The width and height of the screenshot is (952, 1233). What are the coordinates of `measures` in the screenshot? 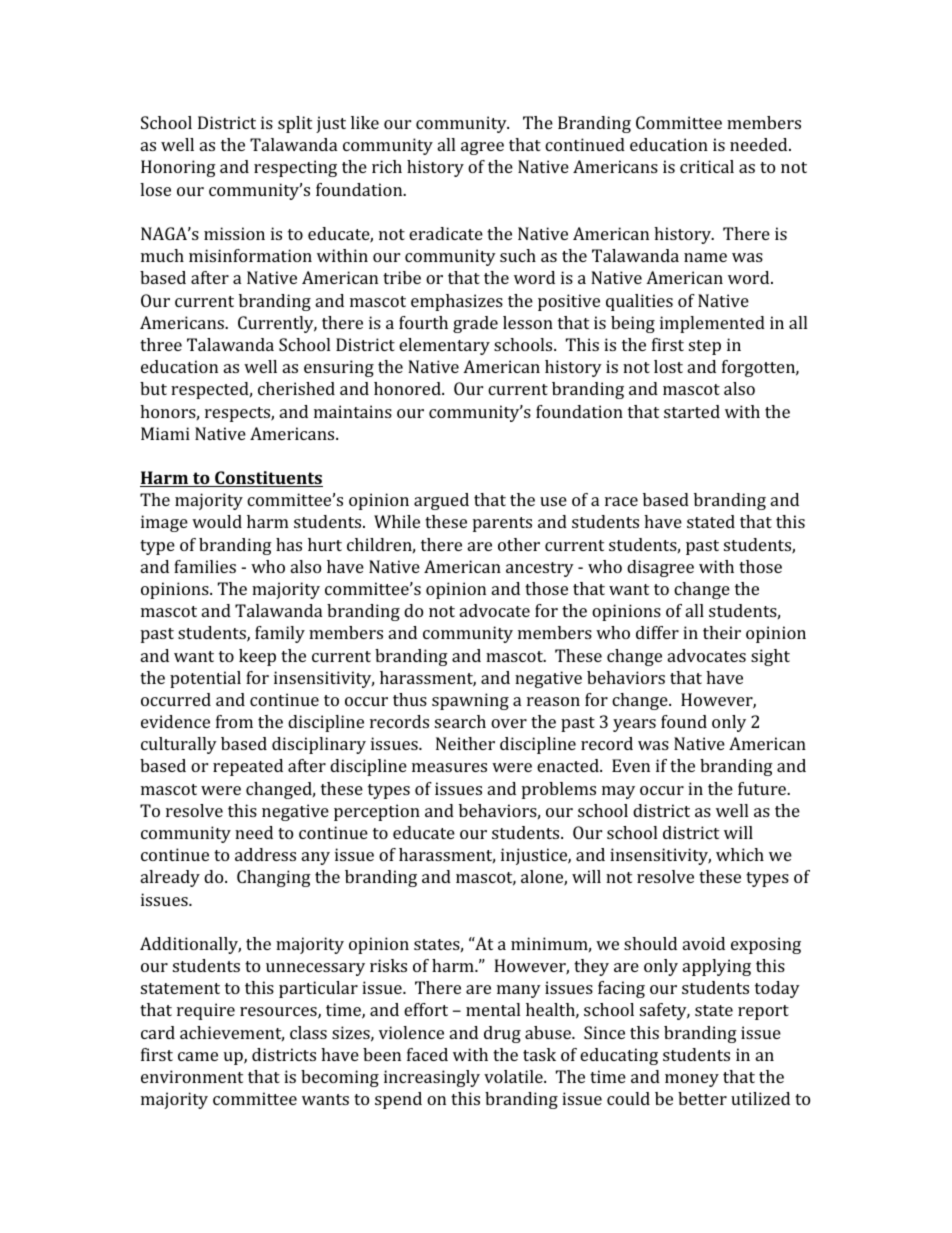 It's located at (449, 767).
